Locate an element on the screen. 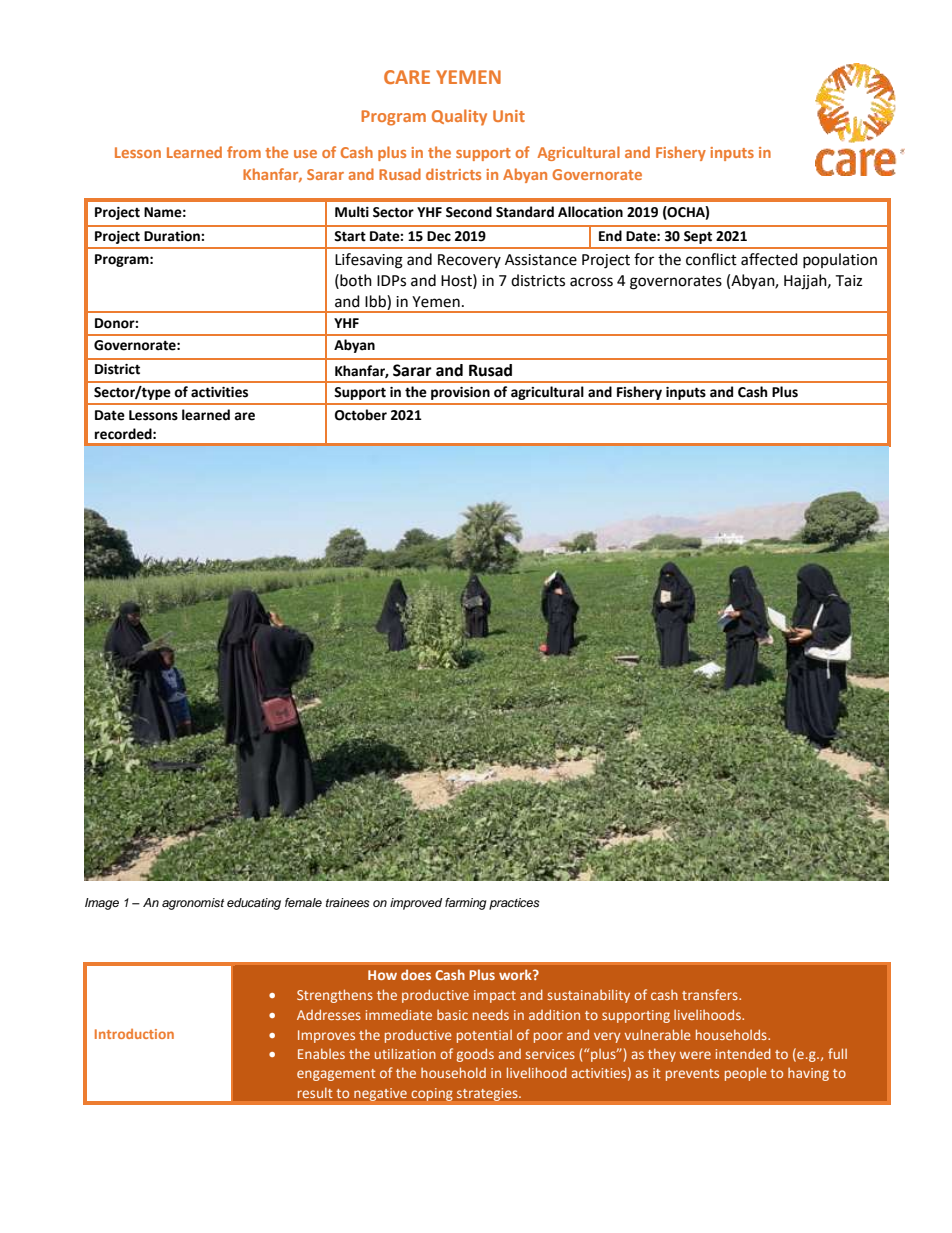 The width and height of the screenshot is (952, 1233). from is located at coordinates (244, 152).
